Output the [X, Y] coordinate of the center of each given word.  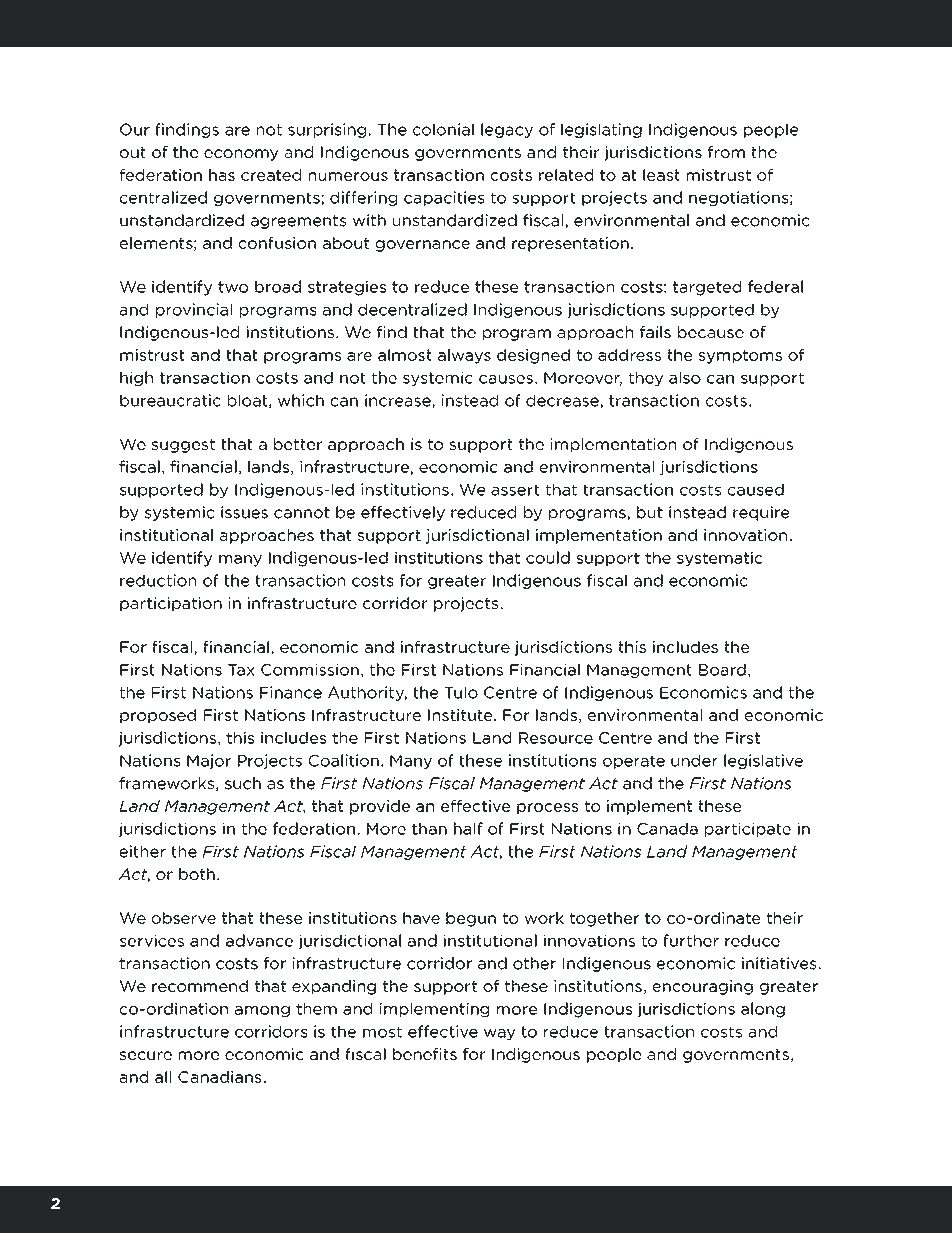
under [694, 760]
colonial [443, 129]
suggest [183, 446]
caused [756, 489]
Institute [461, 715]
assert [515, 490]
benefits [425, 1054]
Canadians [220, 1077]
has [222, 175]
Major [209, 761]
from [726, 152]
